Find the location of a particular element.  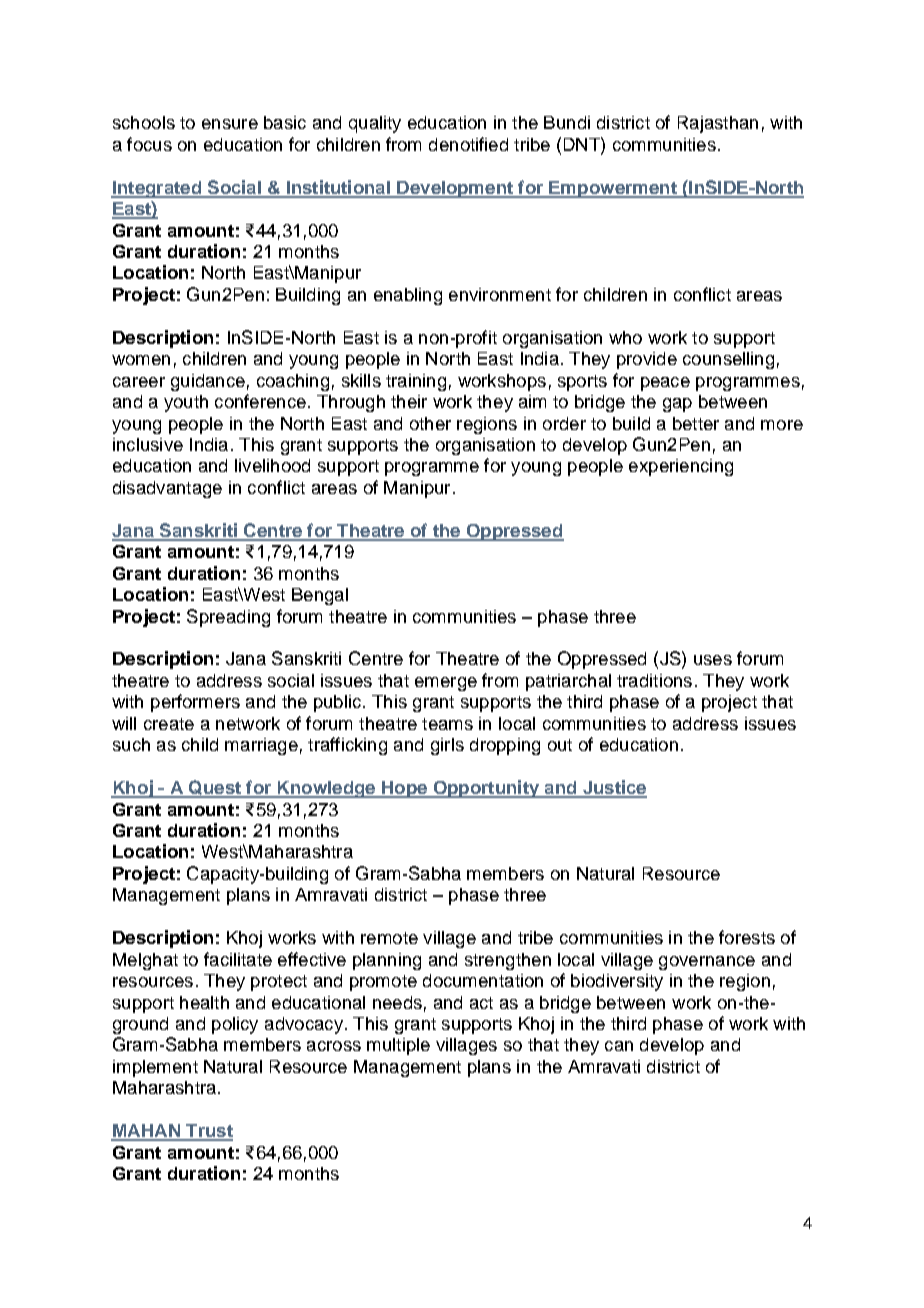

can is located at coordinates (619, 1046).
